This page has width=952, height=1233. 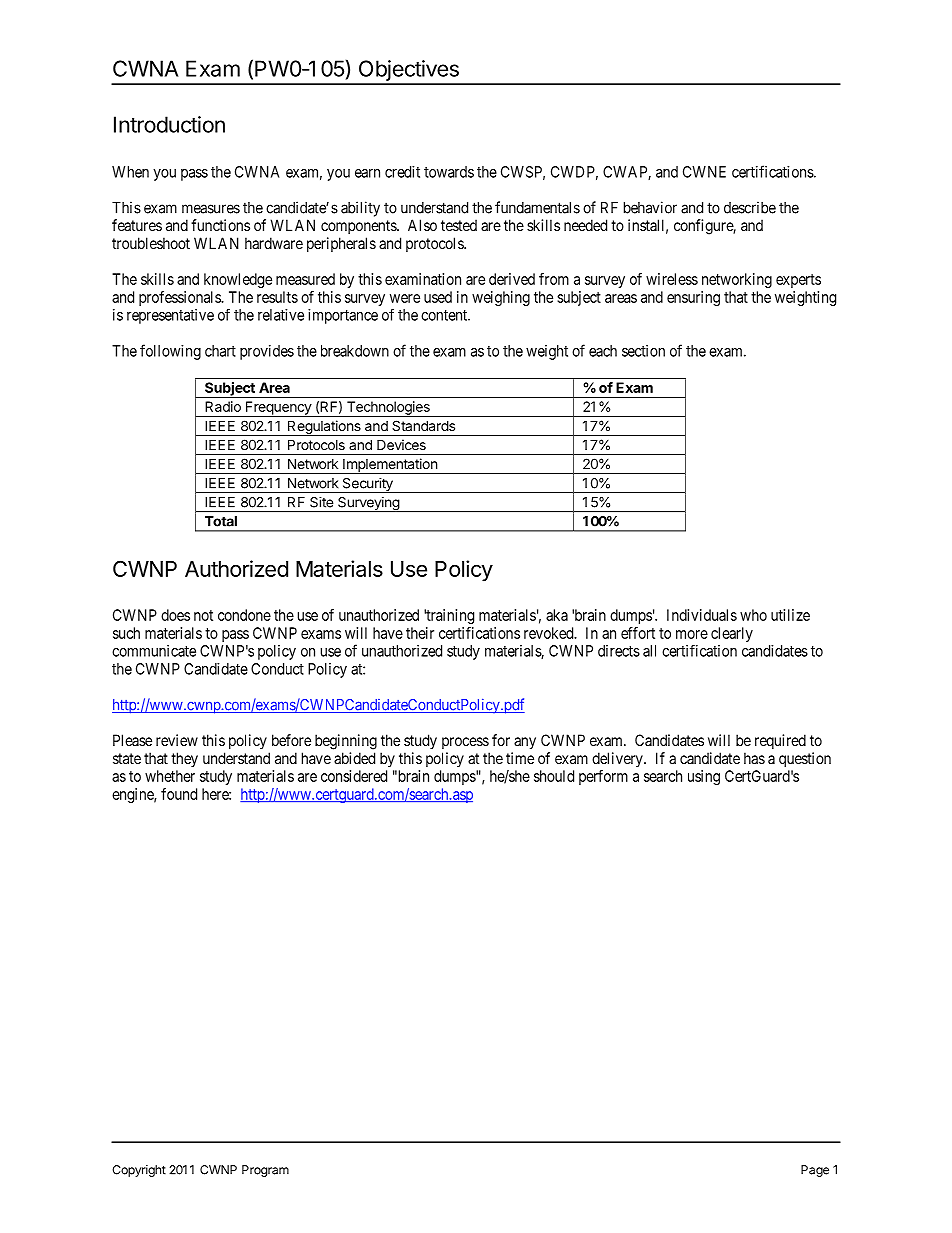 I want to click on should, so click(x=554, y=776).
